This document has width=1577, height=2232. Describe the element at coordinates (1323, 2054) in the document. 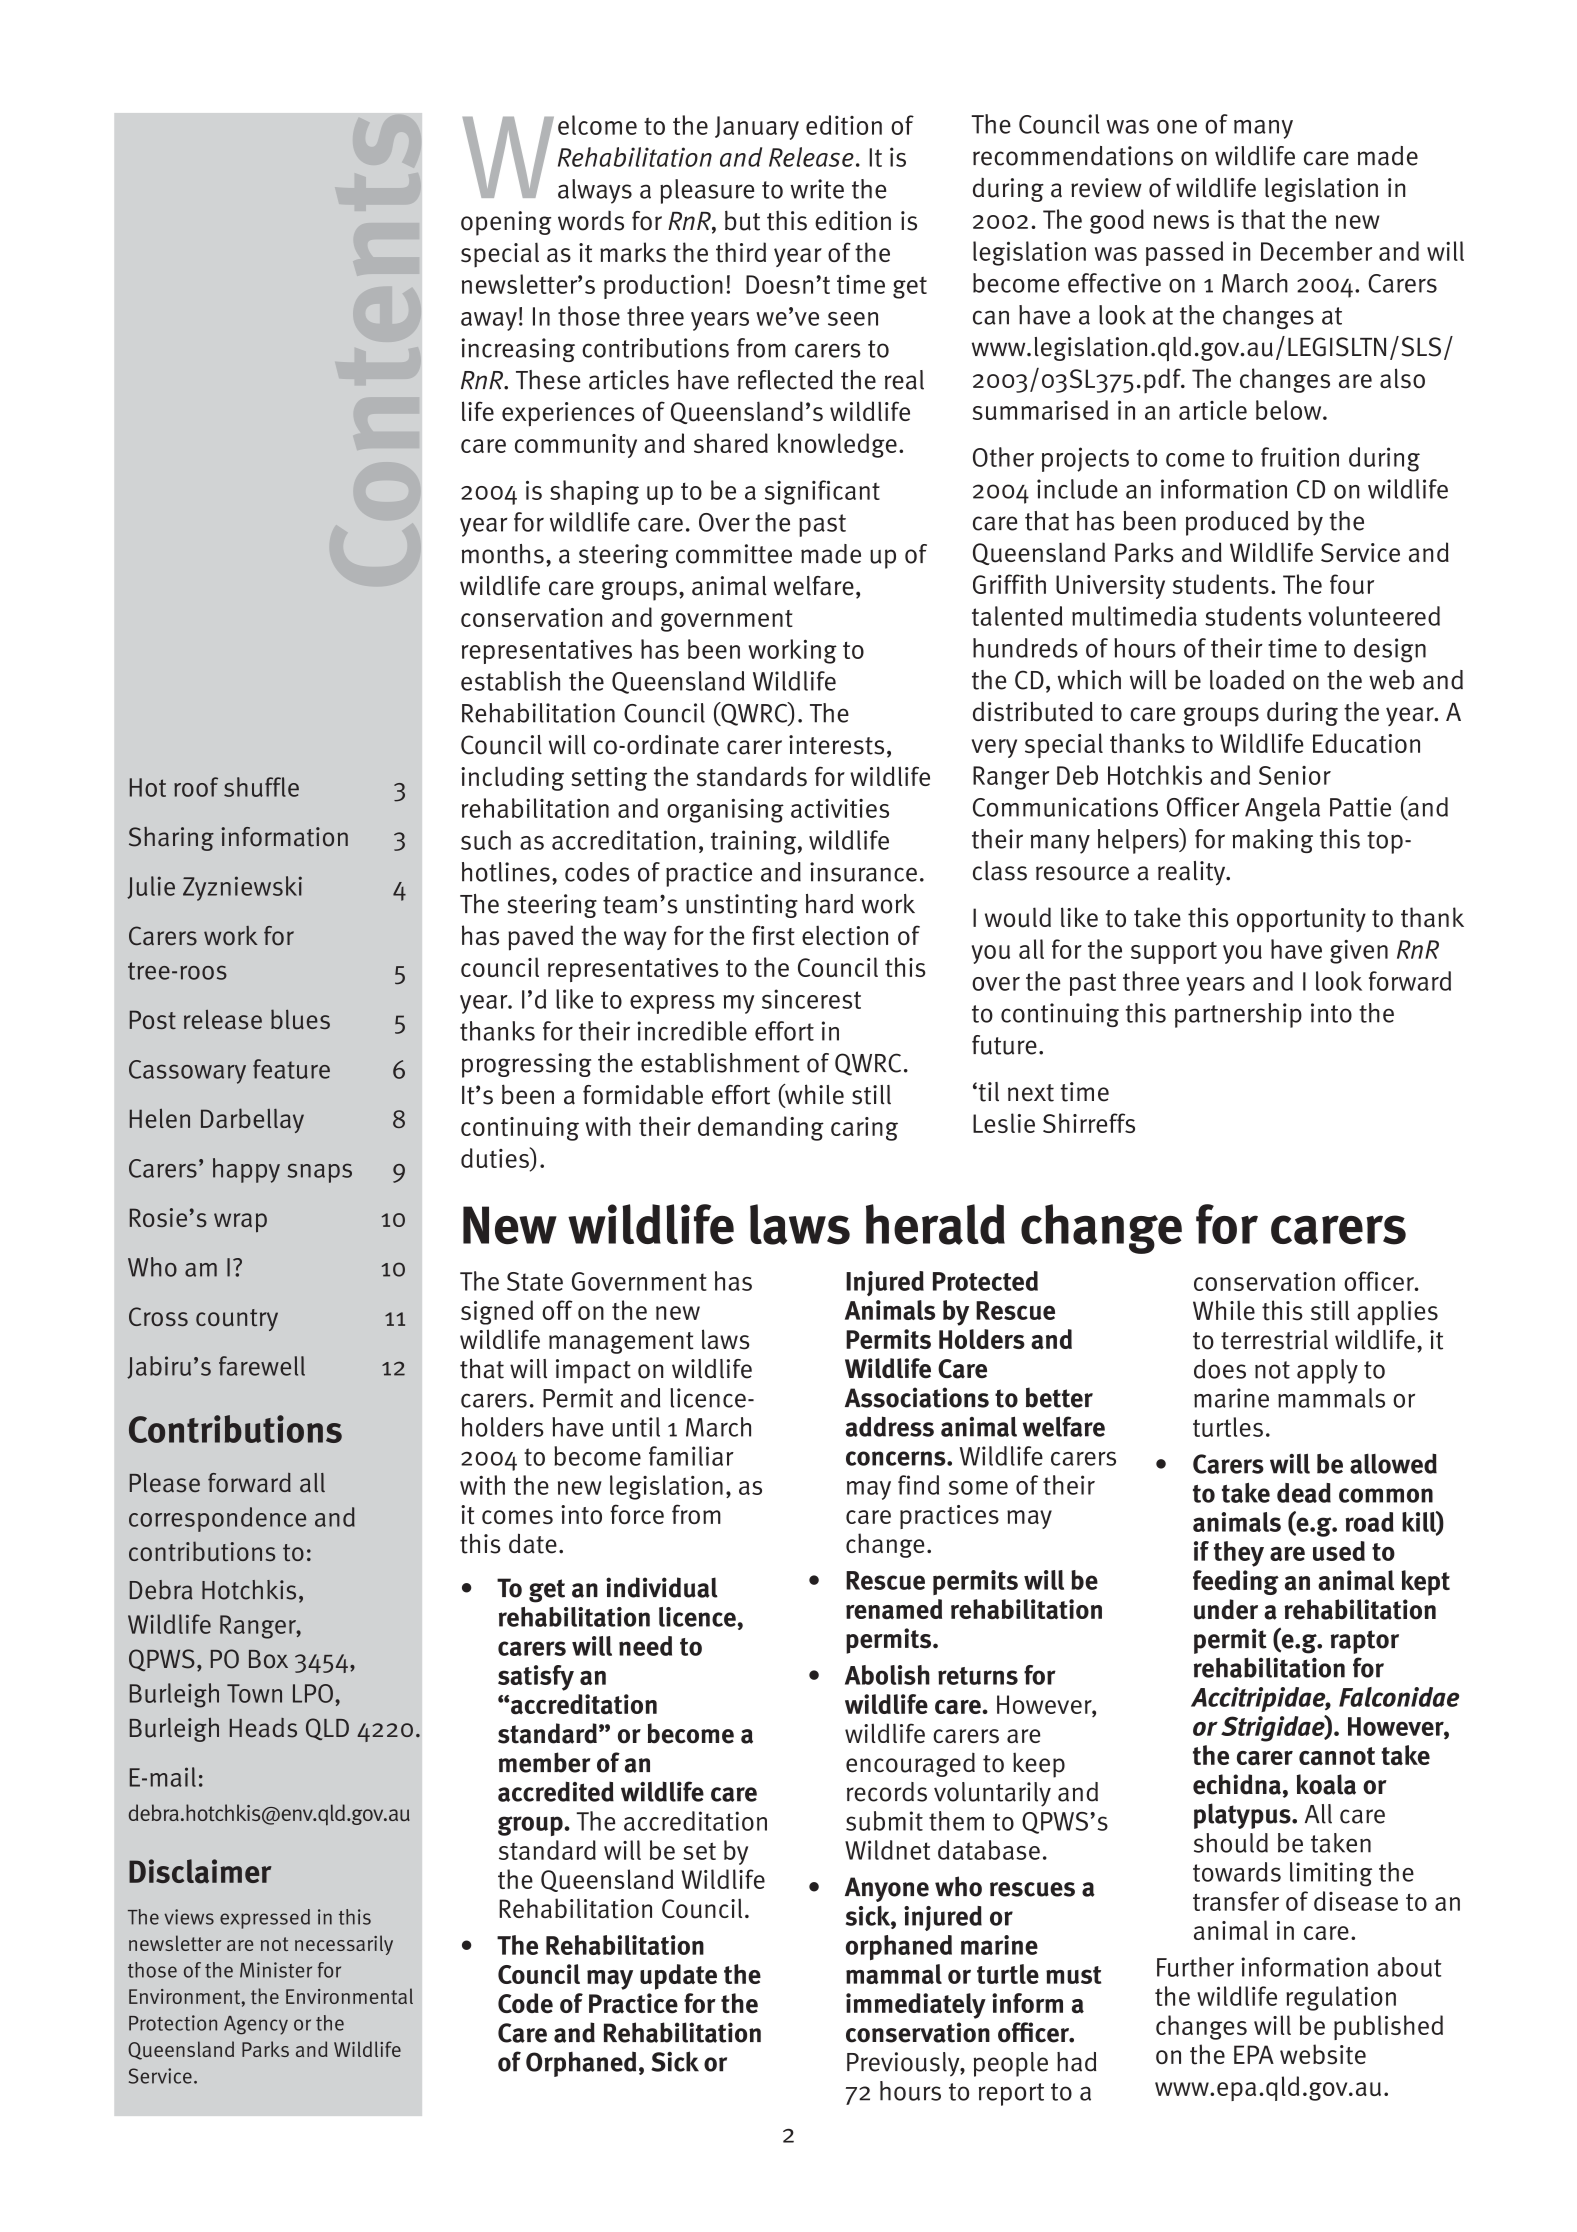

I see `website` at that location.
